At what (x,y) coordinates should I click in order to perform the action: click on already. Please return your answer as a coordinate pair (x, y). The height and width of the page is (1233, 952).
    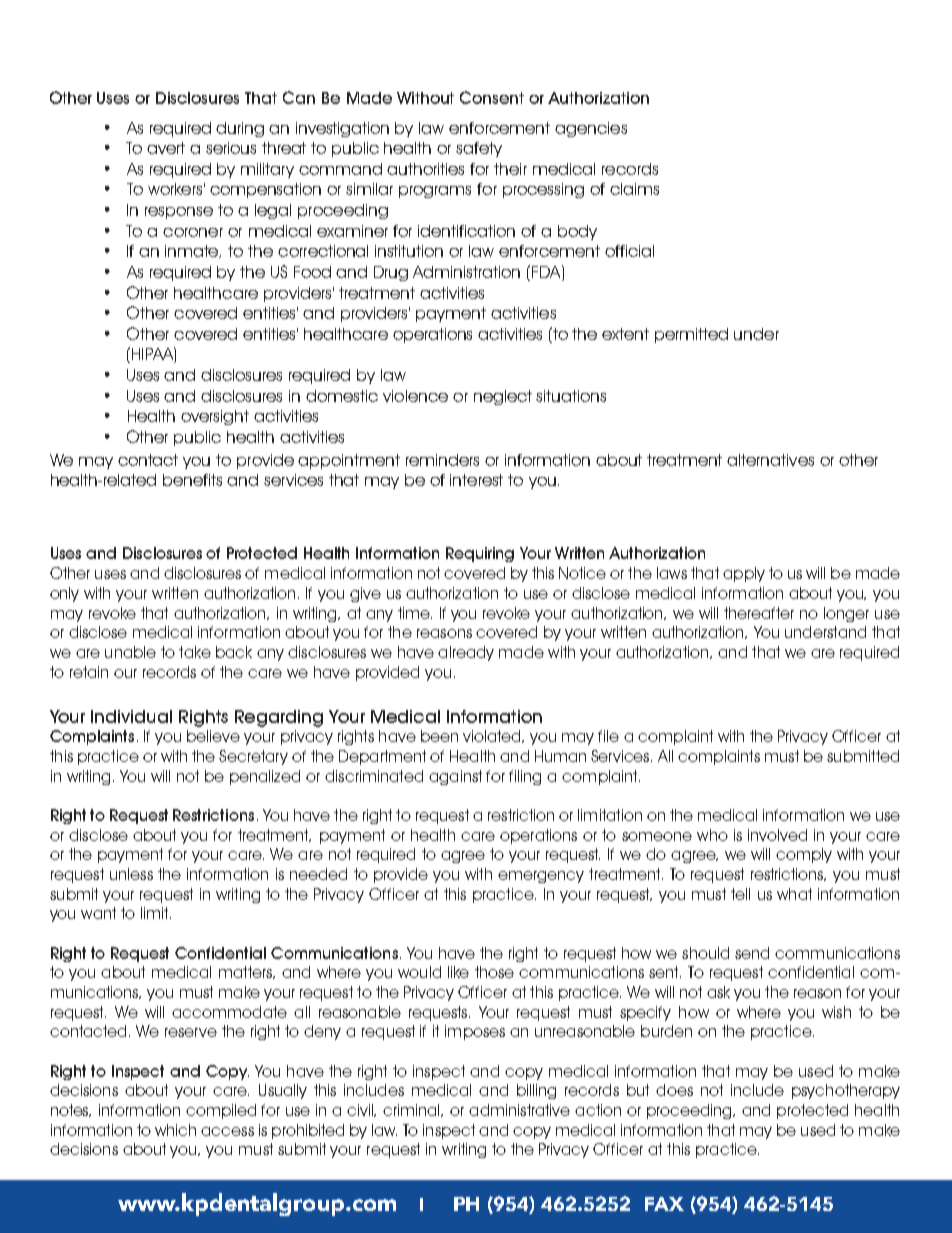
    Looking at the image, I should click on (466, 653).
